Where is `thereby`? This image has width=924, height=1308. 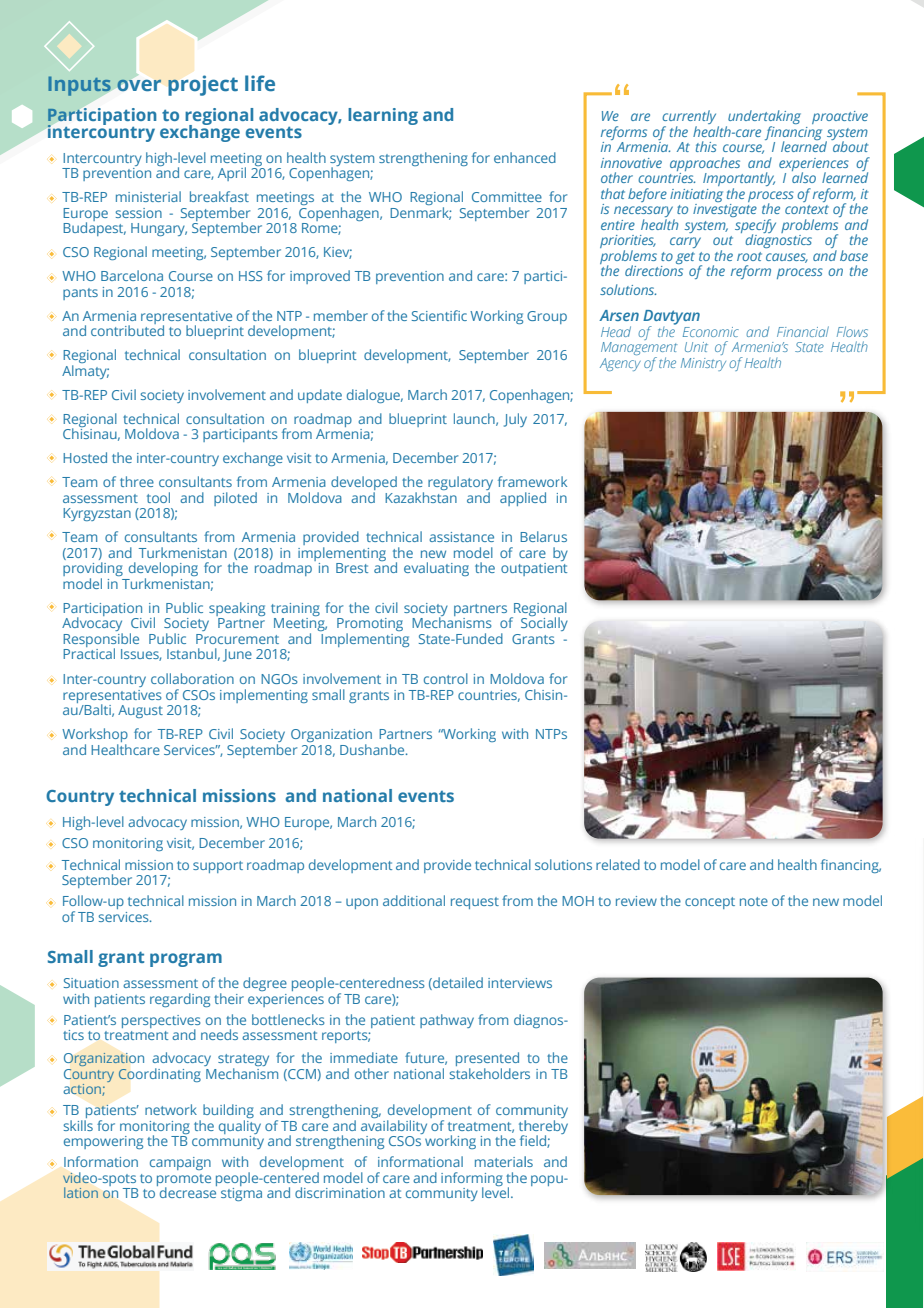
thereby is located at coordinates (543, 1128).
